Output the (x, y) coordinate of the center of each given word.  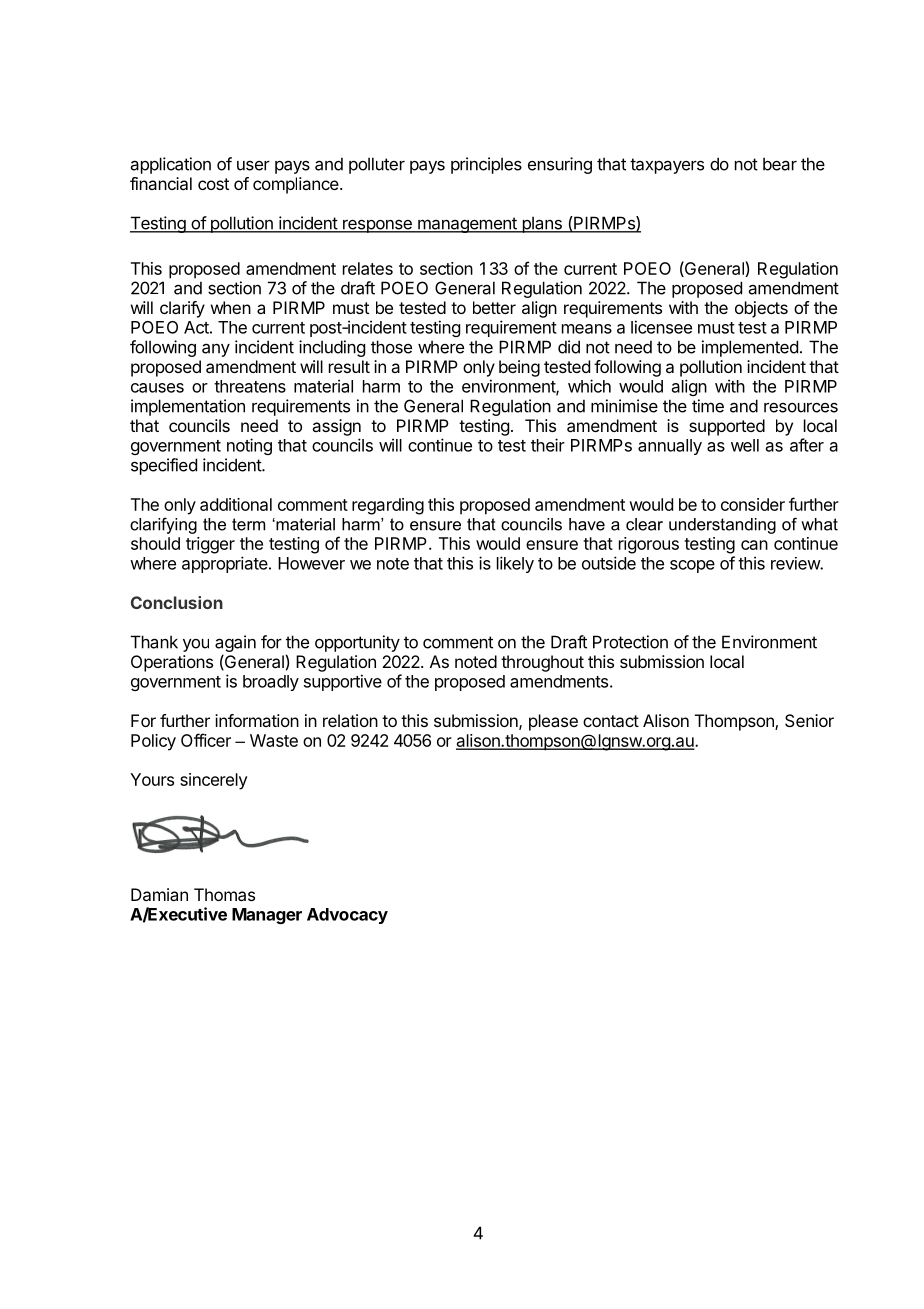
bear (780, 164)
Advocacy (347, 916)
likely (515, 564)
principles (486, 165)
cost (213, 184)
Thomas (224, 894)
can (754, 545)
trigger (210, 545)
